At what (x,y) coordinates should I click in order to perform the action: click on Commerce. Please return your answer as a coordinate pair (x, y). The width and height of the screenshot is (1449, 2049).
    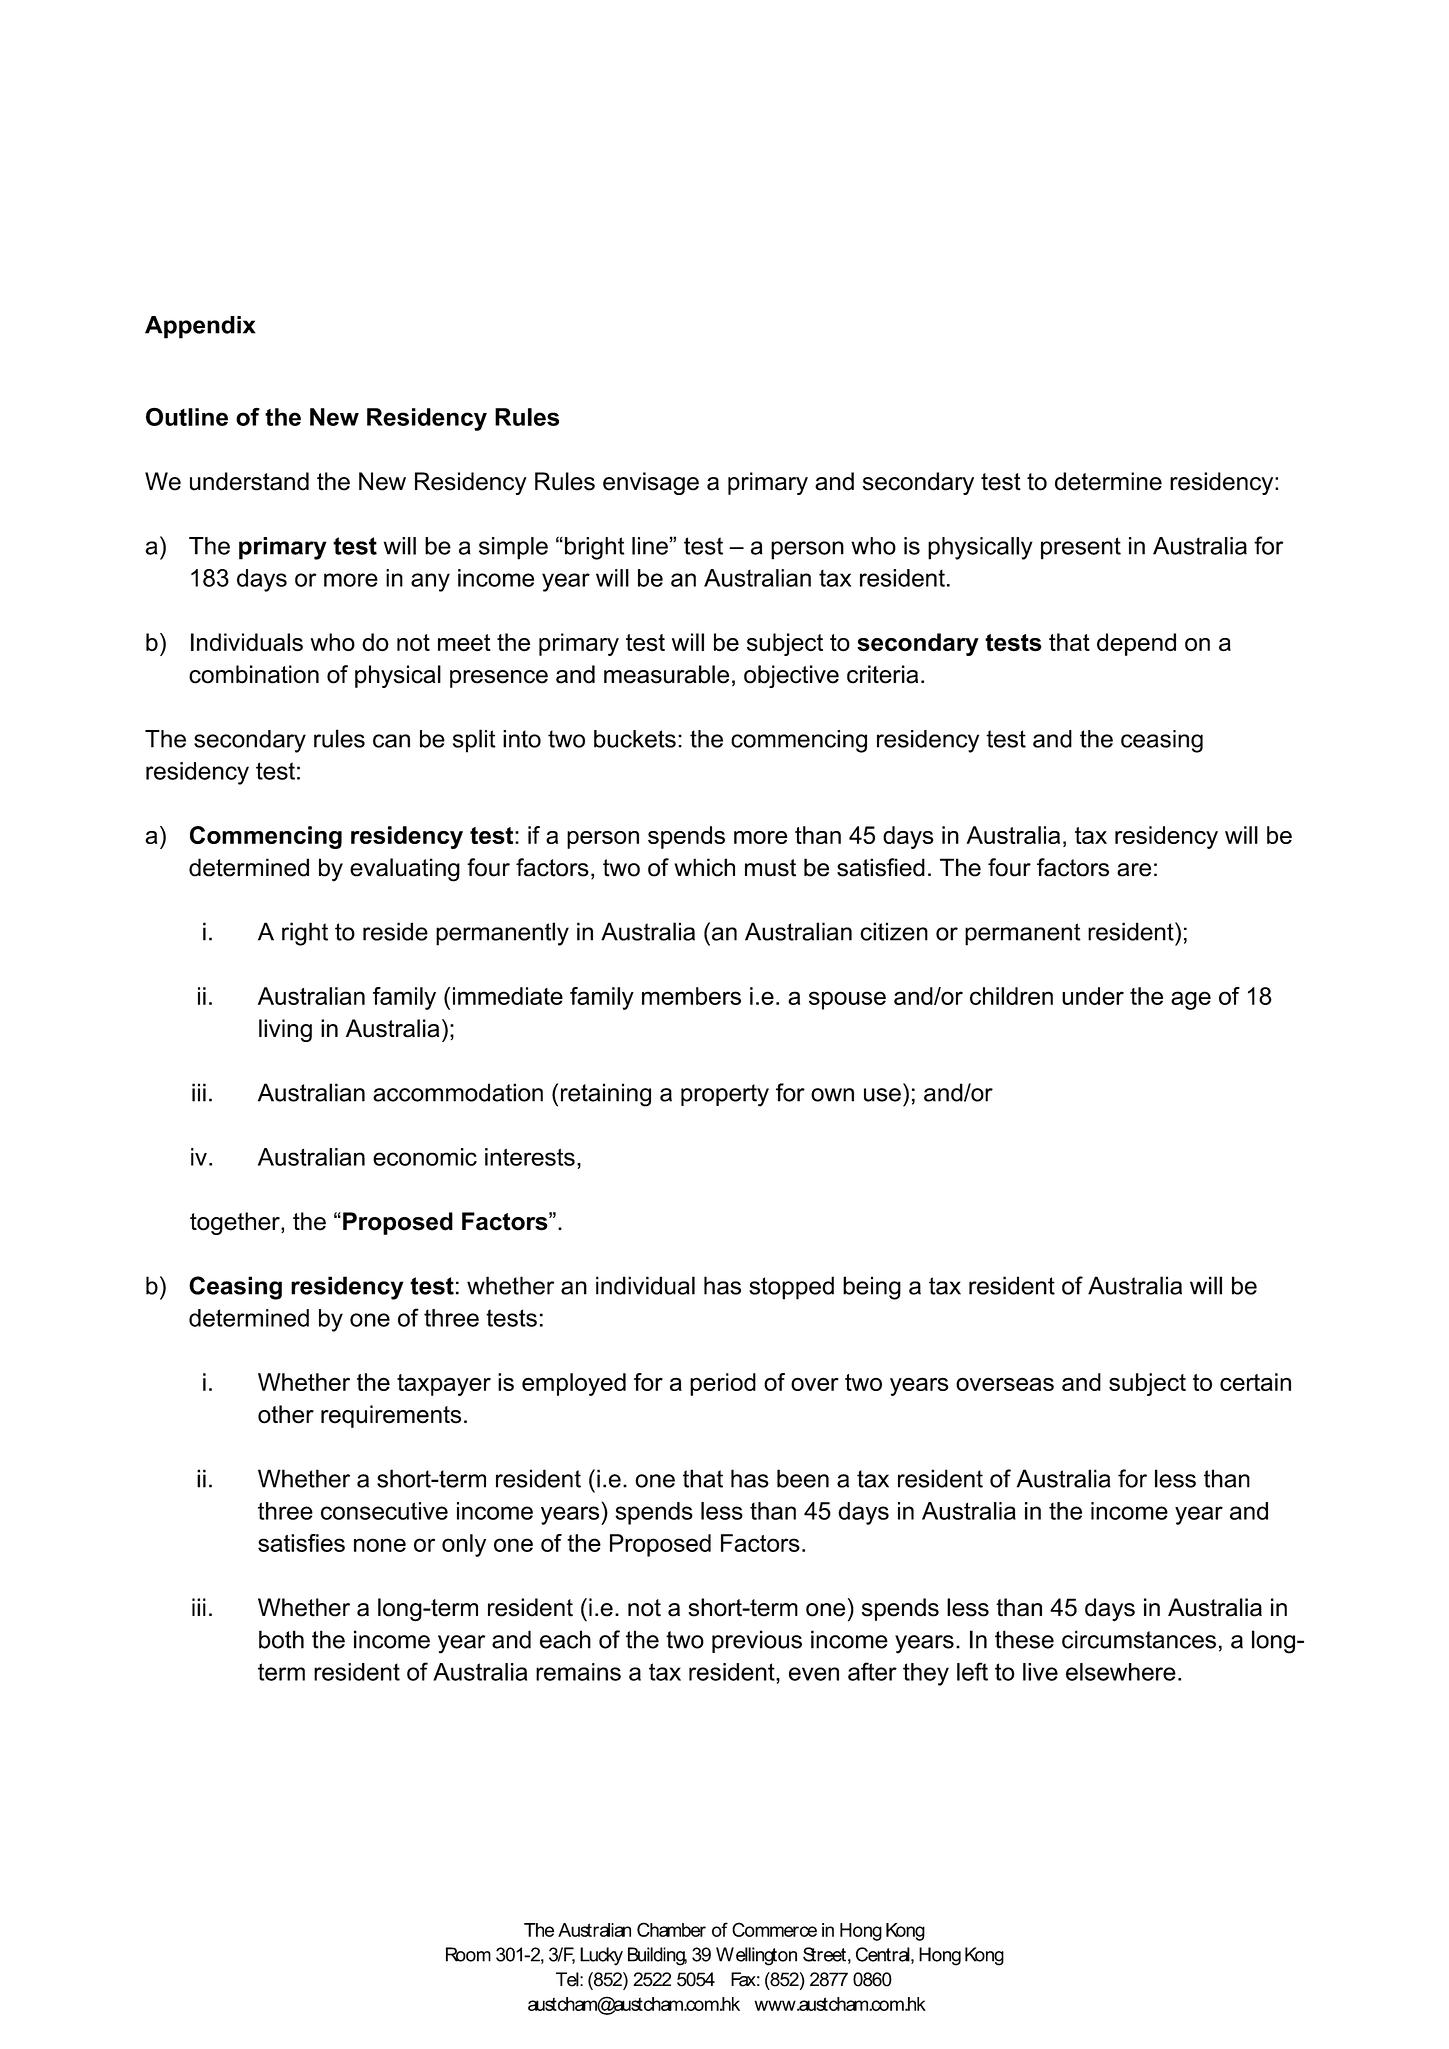
    Looking at the image, I should click on (774, 1929).
